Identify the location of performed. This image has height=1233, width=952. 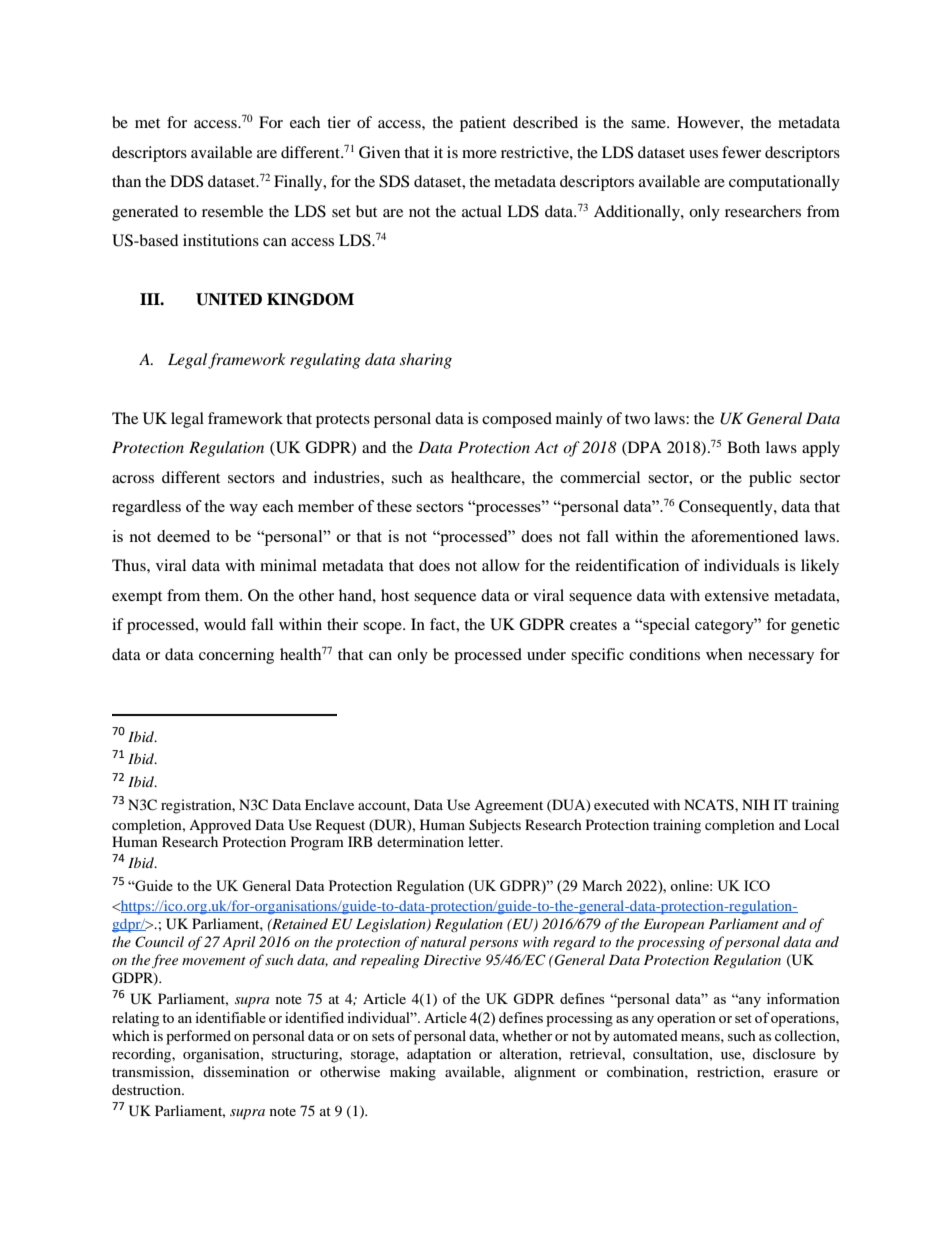
(198, 1037).
